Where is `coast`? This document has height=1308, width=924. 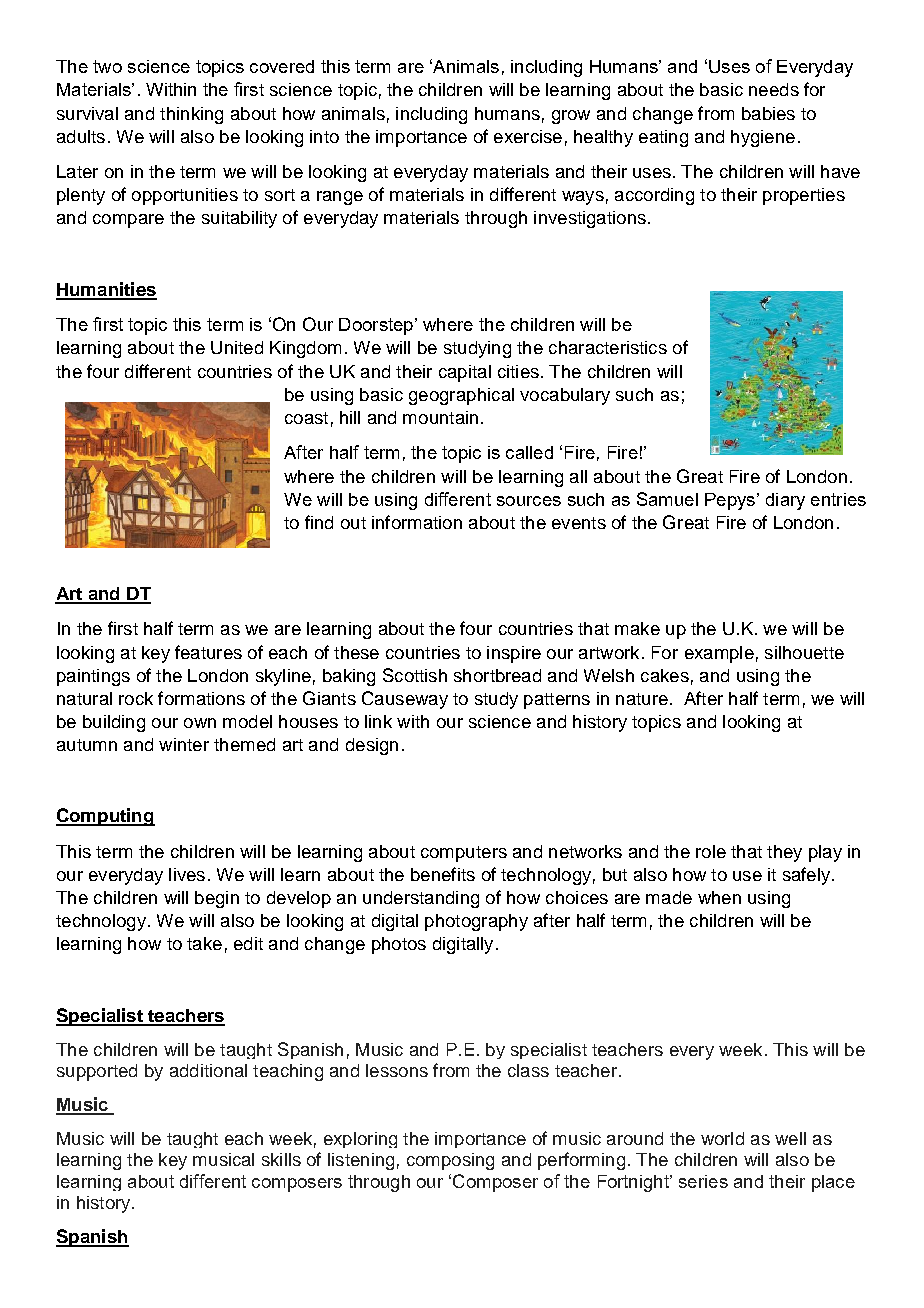
coast is located at coordinates (306, 418).
